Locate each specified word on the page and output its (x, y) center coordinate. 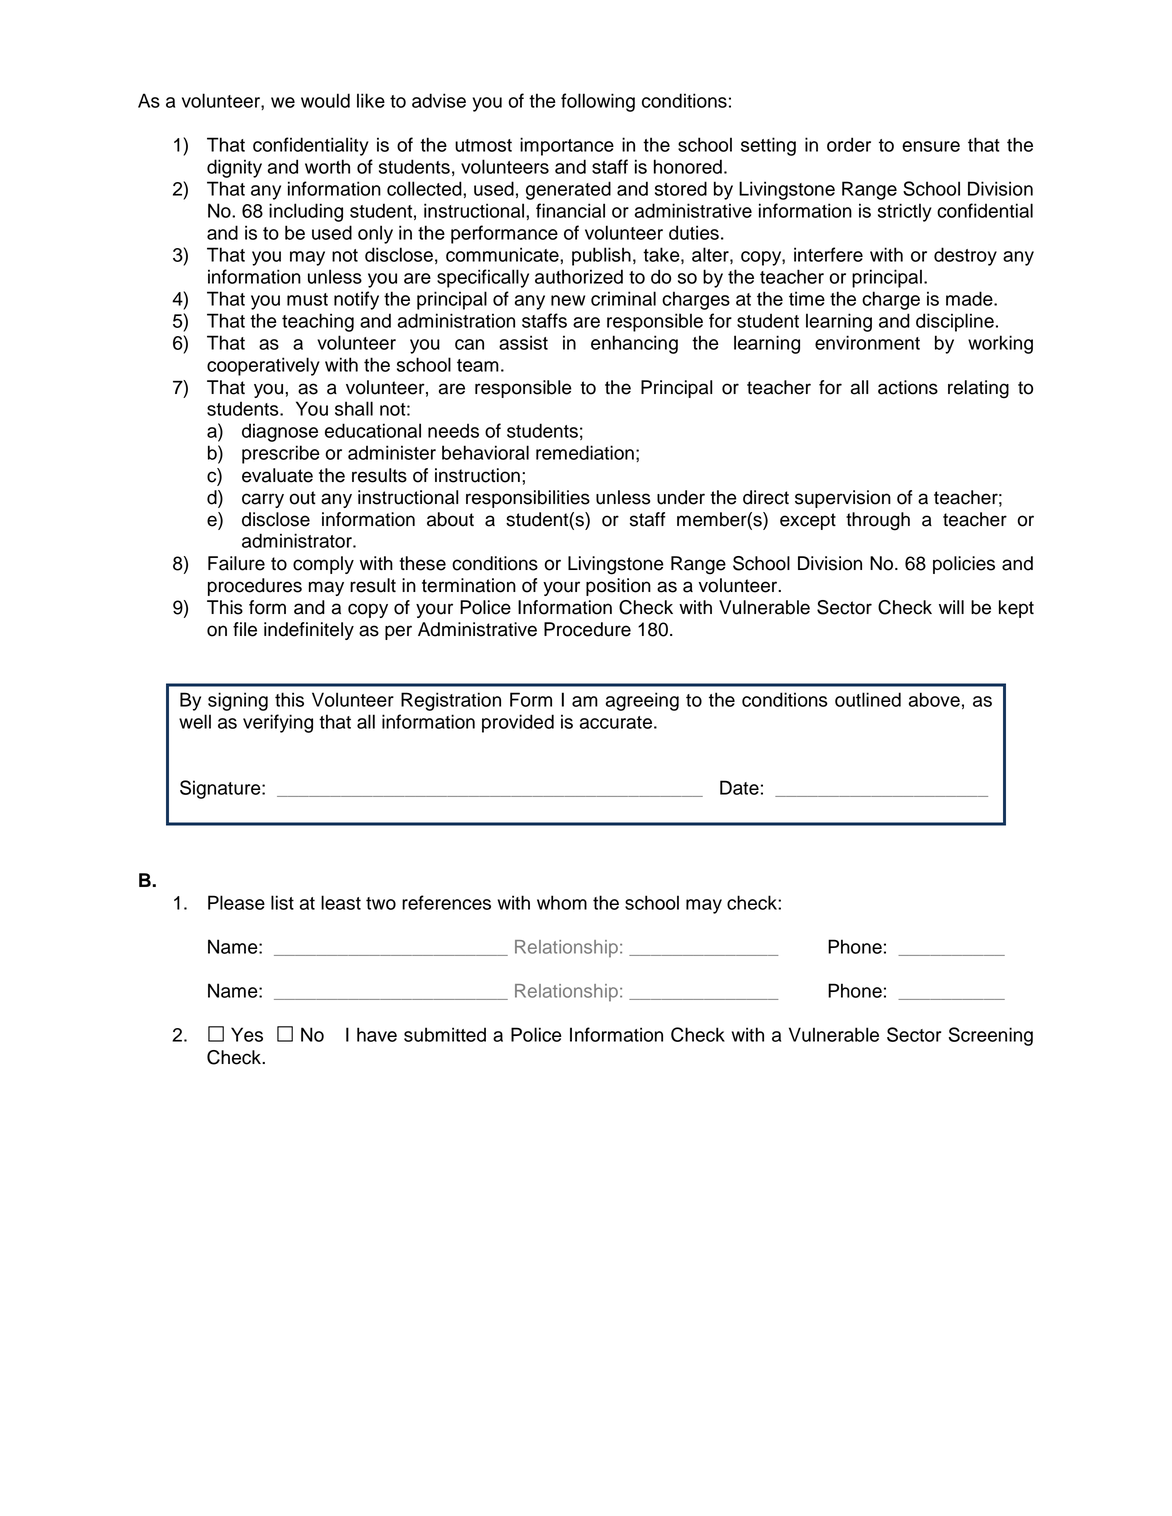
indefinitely (309, 631)
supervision (843, 499)
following (598, 102)
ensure (931, 146)
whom (562, 902)
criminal (623, 298)
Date (739, 787)
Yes (247, 1034)
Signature (221, 789)
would (325, 100)
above (934, 699)
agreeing (642, 701)
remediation (585, 452)
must (307, 299)
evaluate (277, 475)
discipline (955, 322)
